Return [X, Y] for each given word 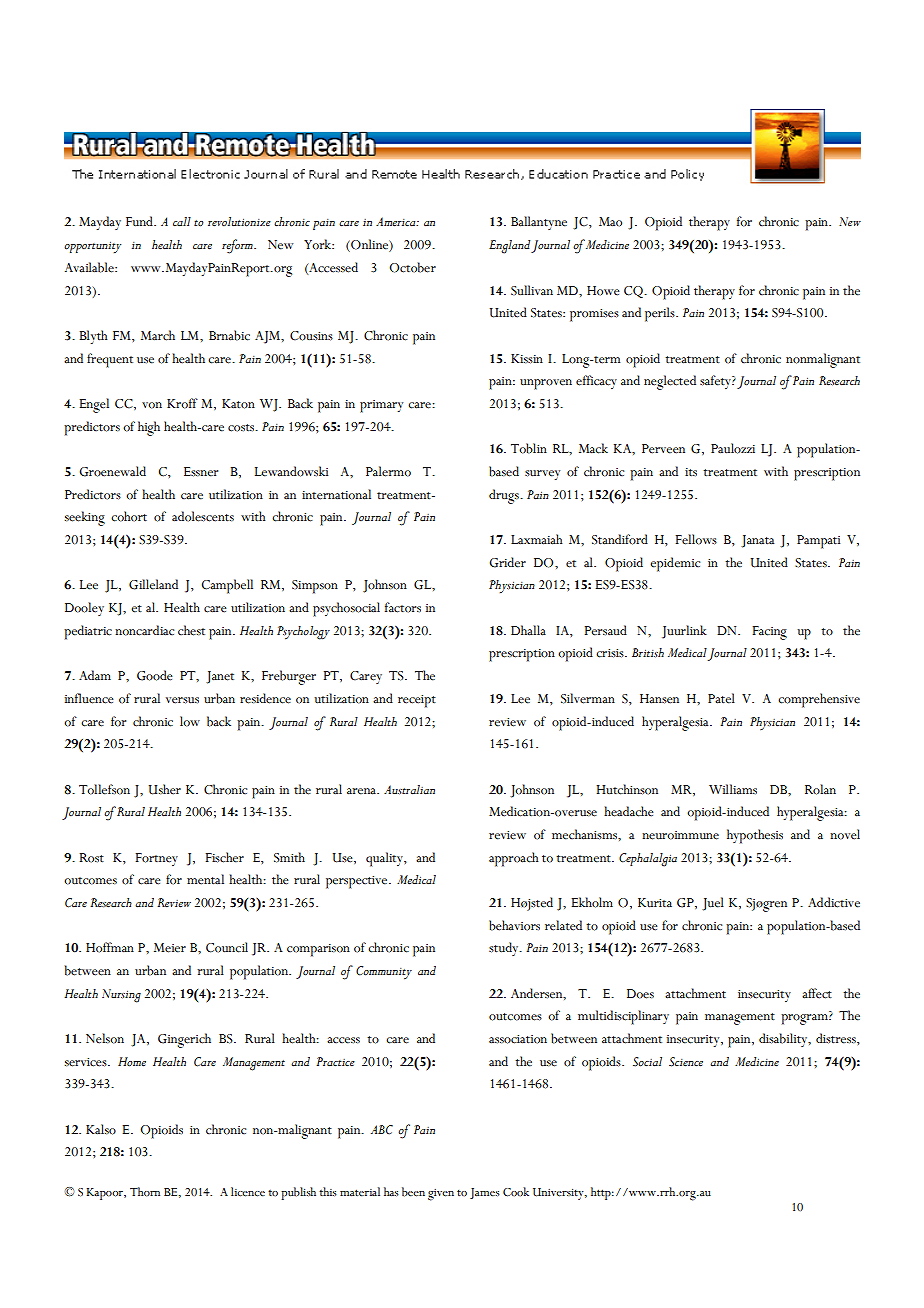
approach [513, 859]
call [182, 221]
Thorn [145, 1192]
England [509, 247]
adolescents [203, 516]
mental [205, 879]
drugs [505, 496]
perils [661, 314]
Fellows [696, 539]
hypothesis [755, 836]
